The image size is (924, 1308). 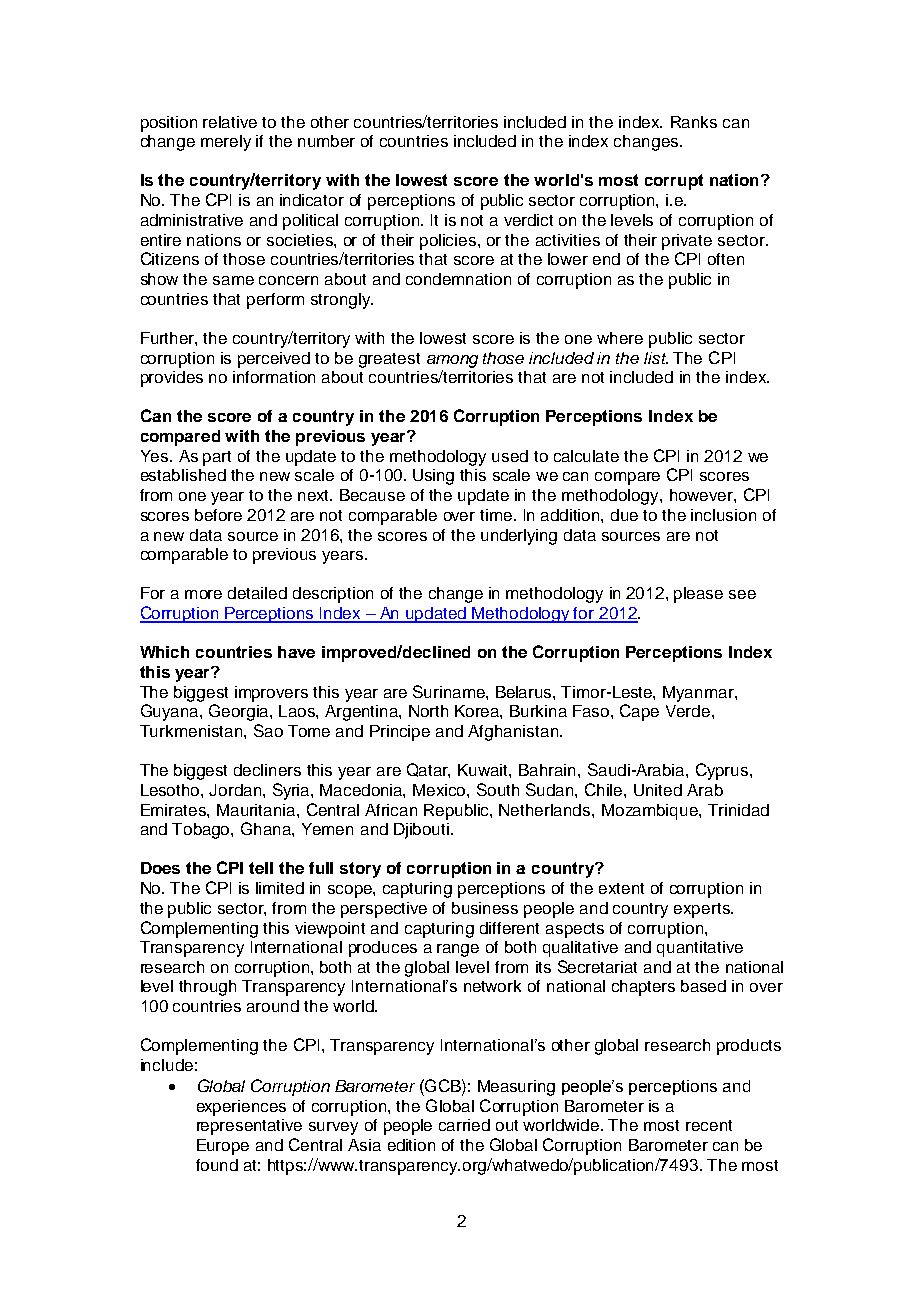 I want to click on Europe, so click(x=223, y=1147).
